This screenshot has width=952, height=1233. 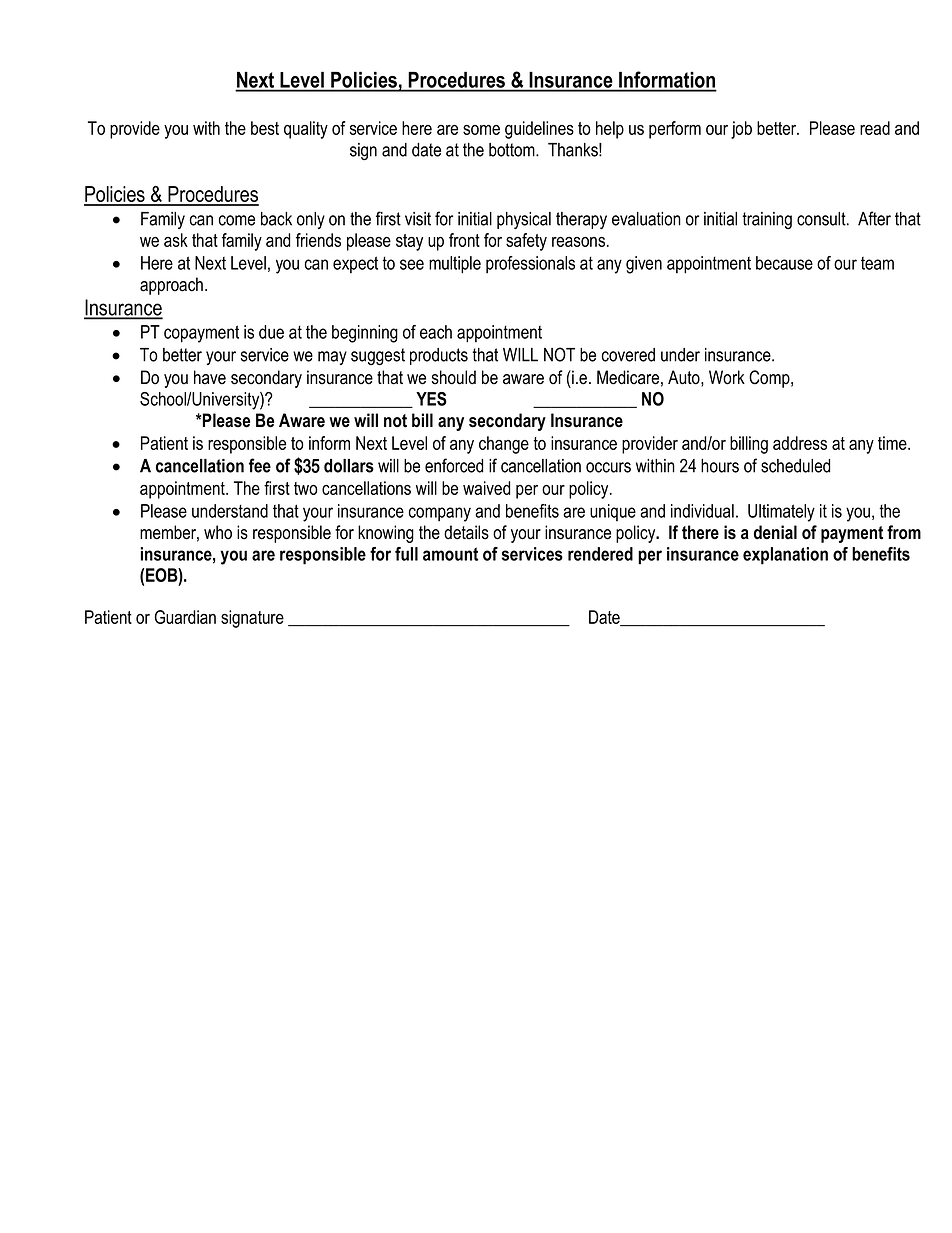 What do you see at coordinates (271, 332) in the screenshot?
I see `due` at bounding box center [271, 332].
